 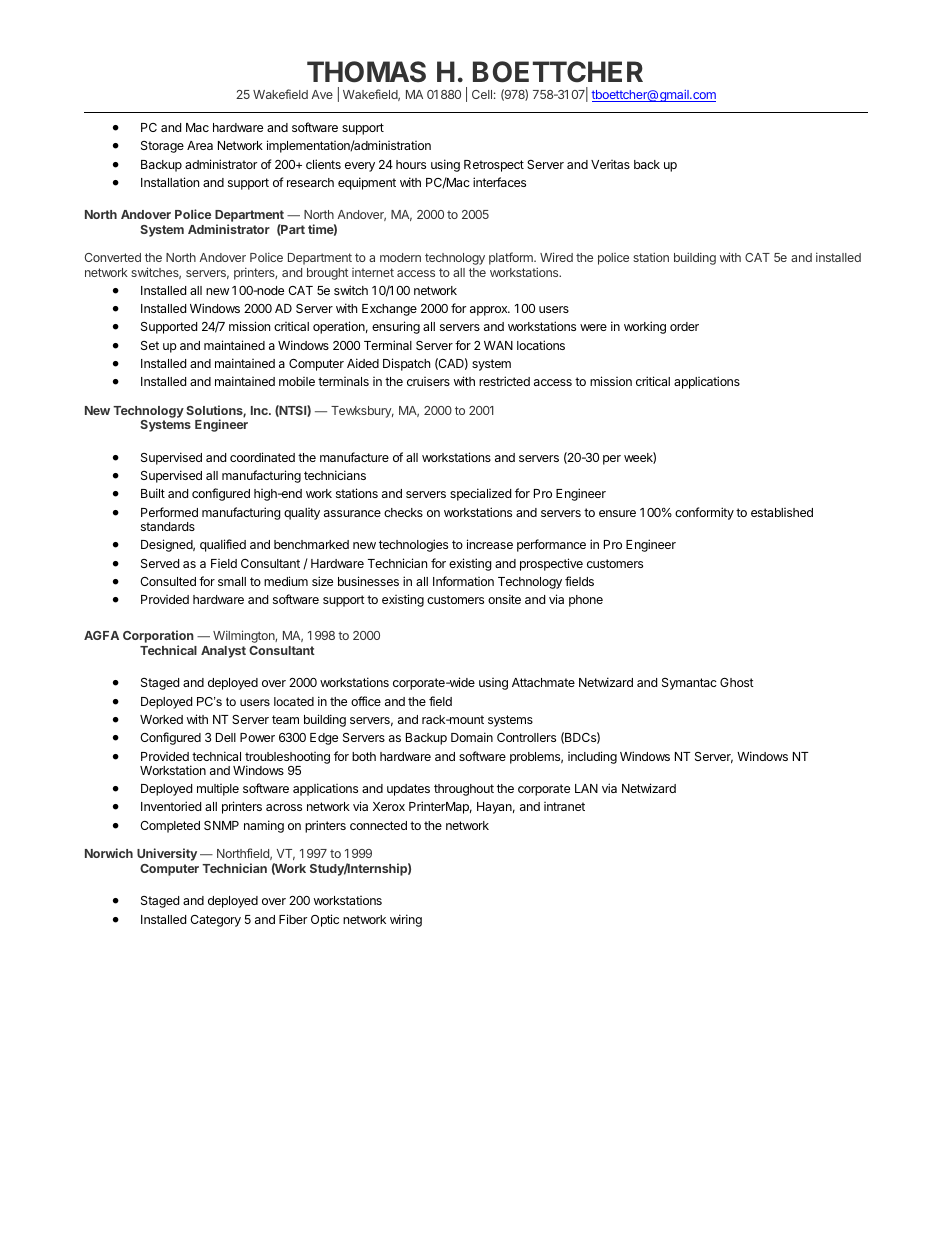 I want to click on intranet, so click(x=564, y=806).
